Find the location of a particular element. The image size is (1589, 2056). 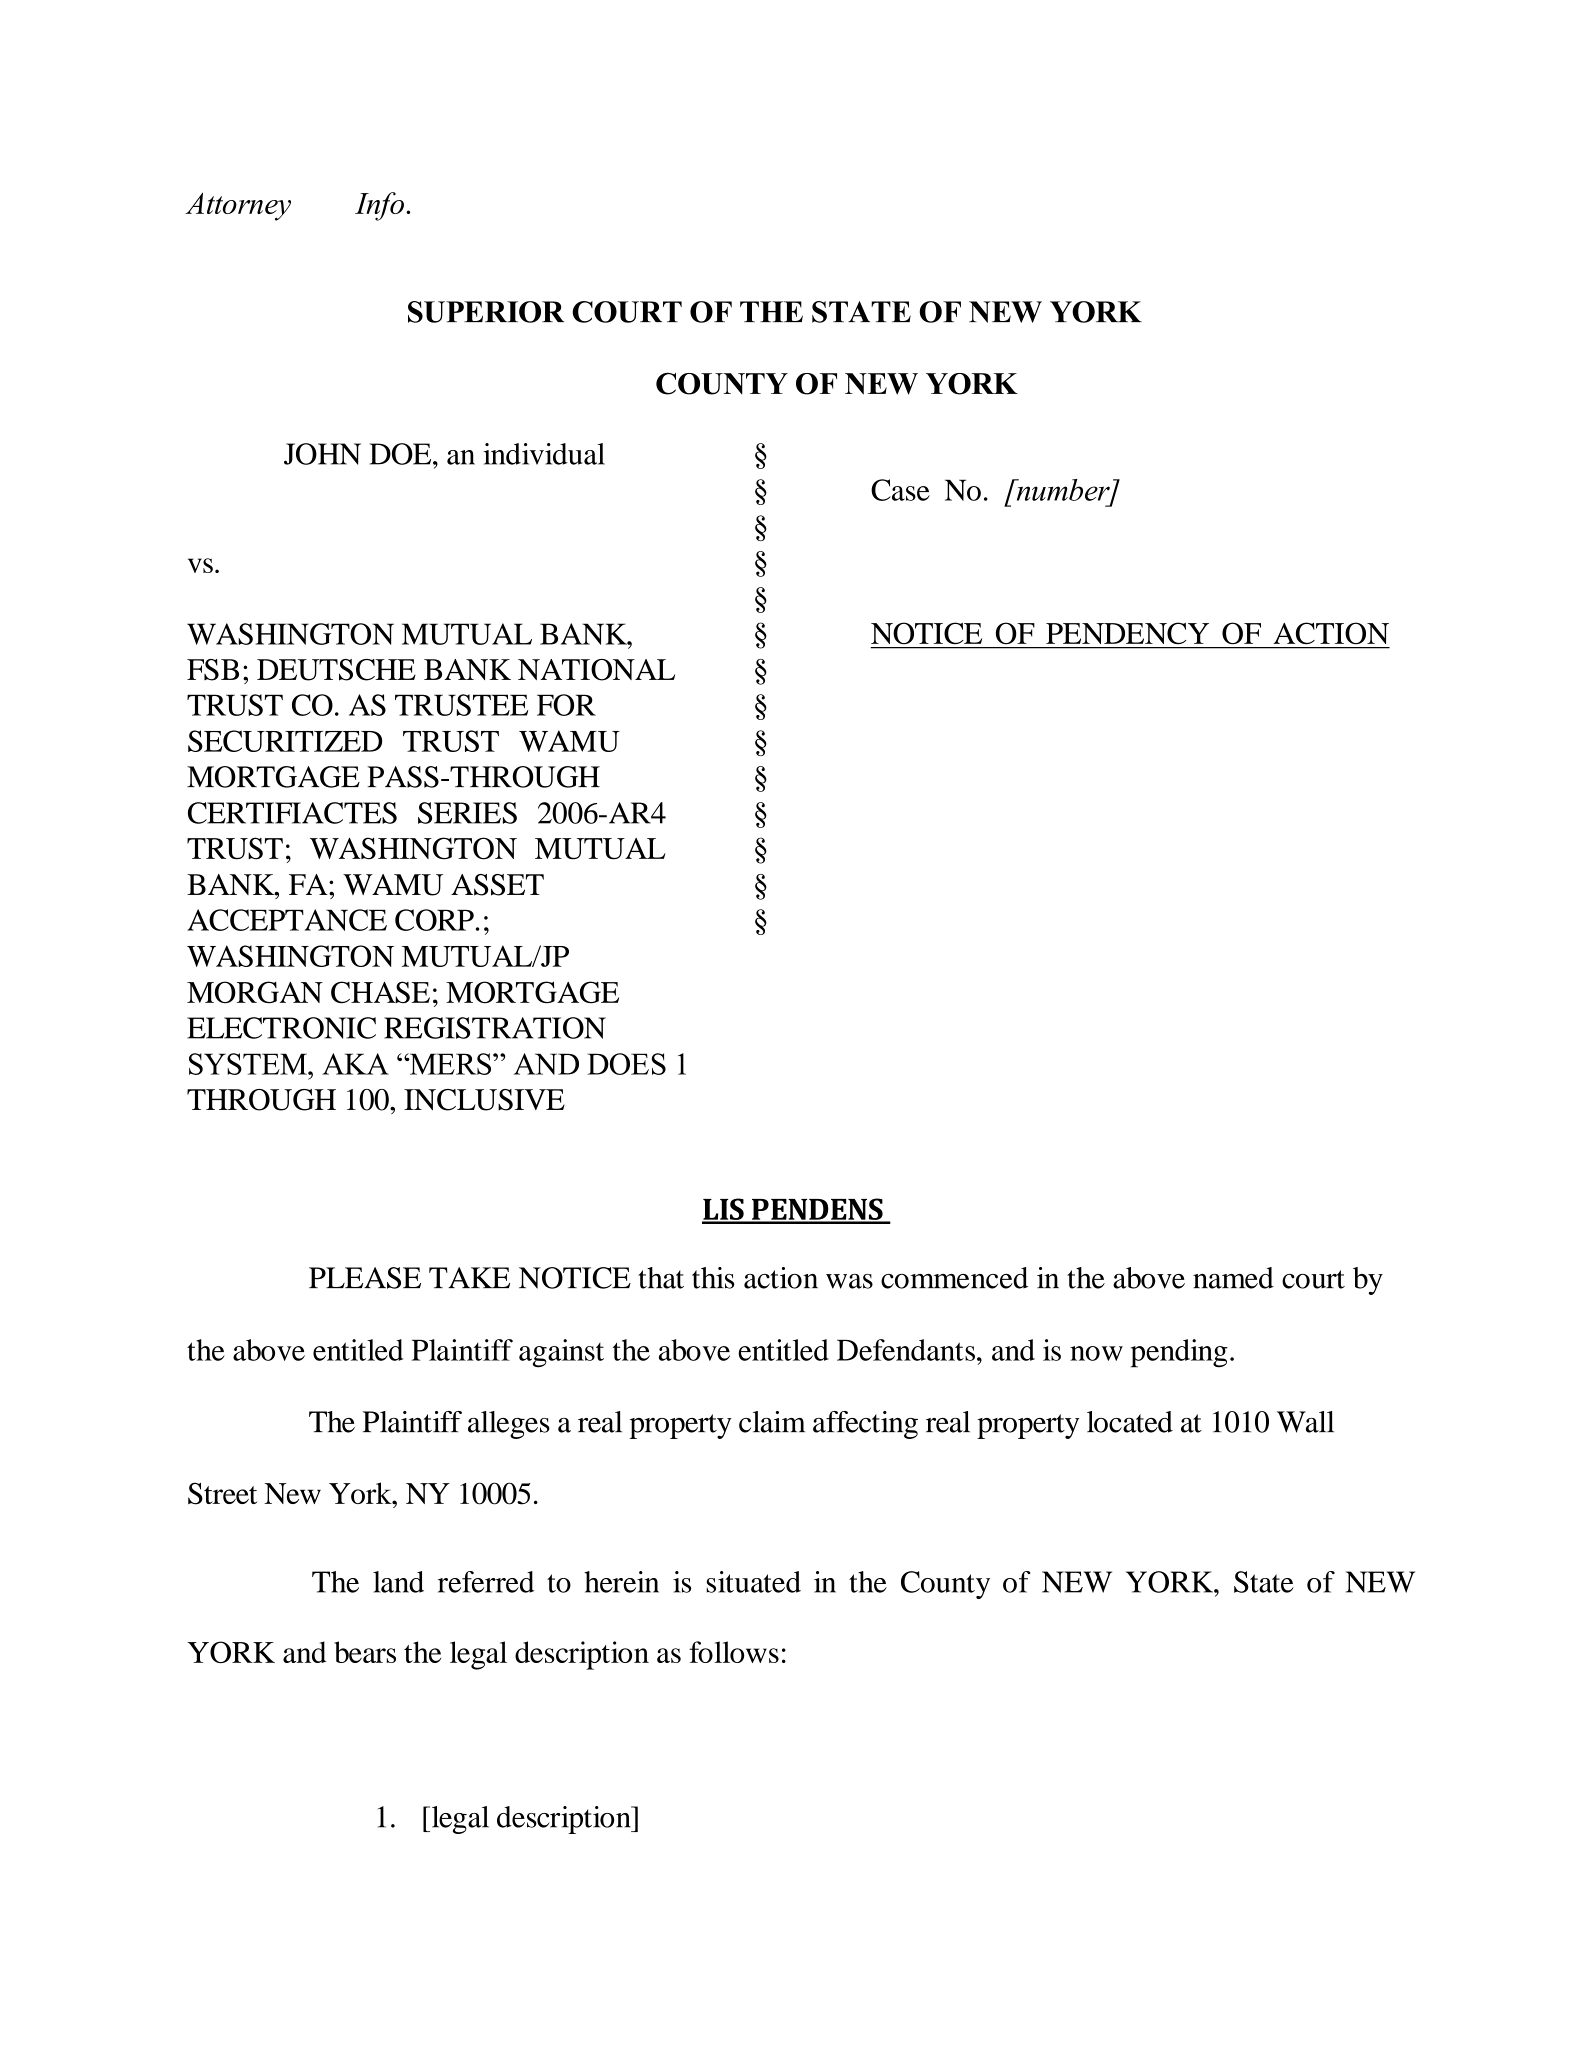

land is located at coordinates (398, 1582).
